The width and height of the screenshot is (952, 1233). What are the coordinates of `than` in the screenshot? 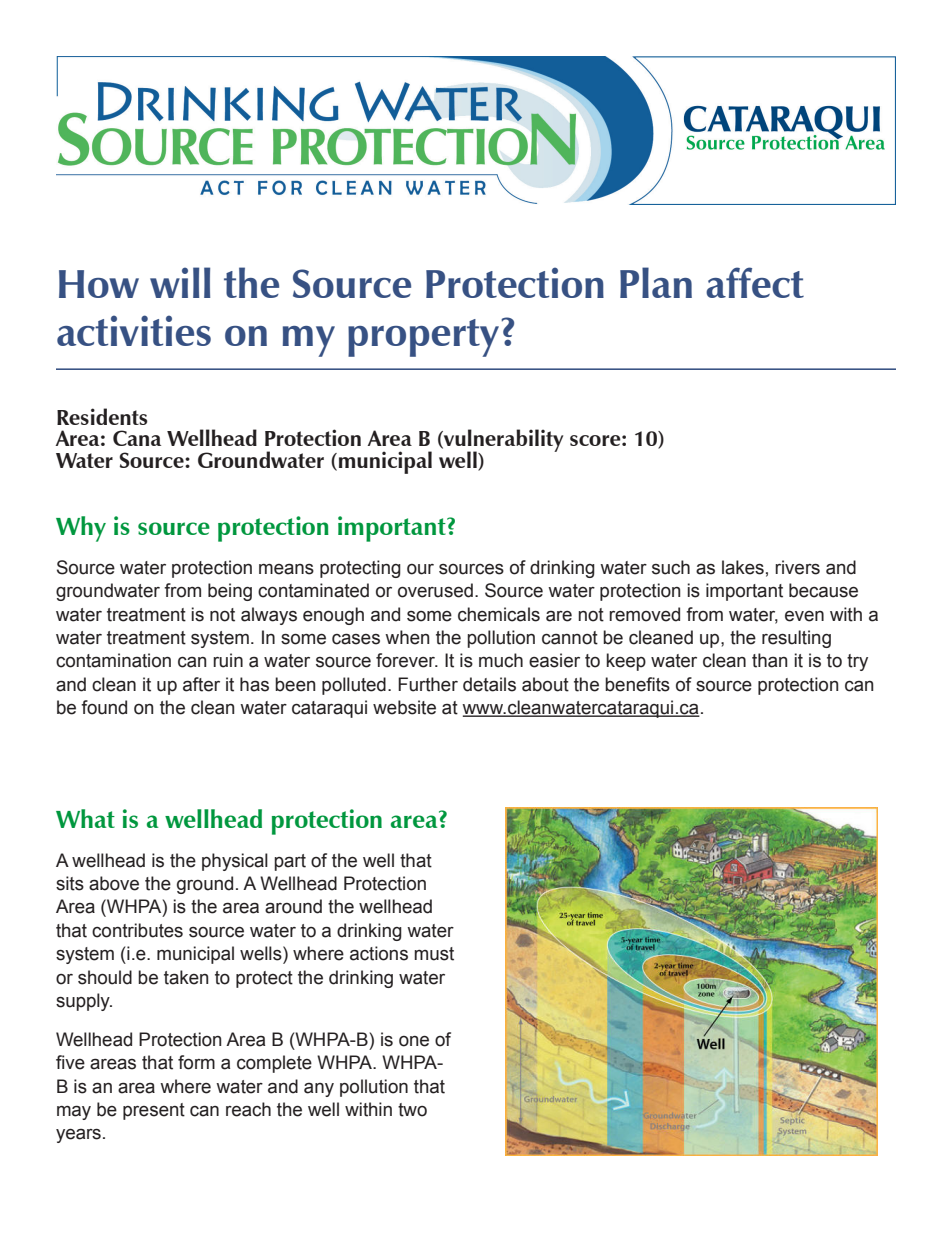 It's located at (769, 660).
